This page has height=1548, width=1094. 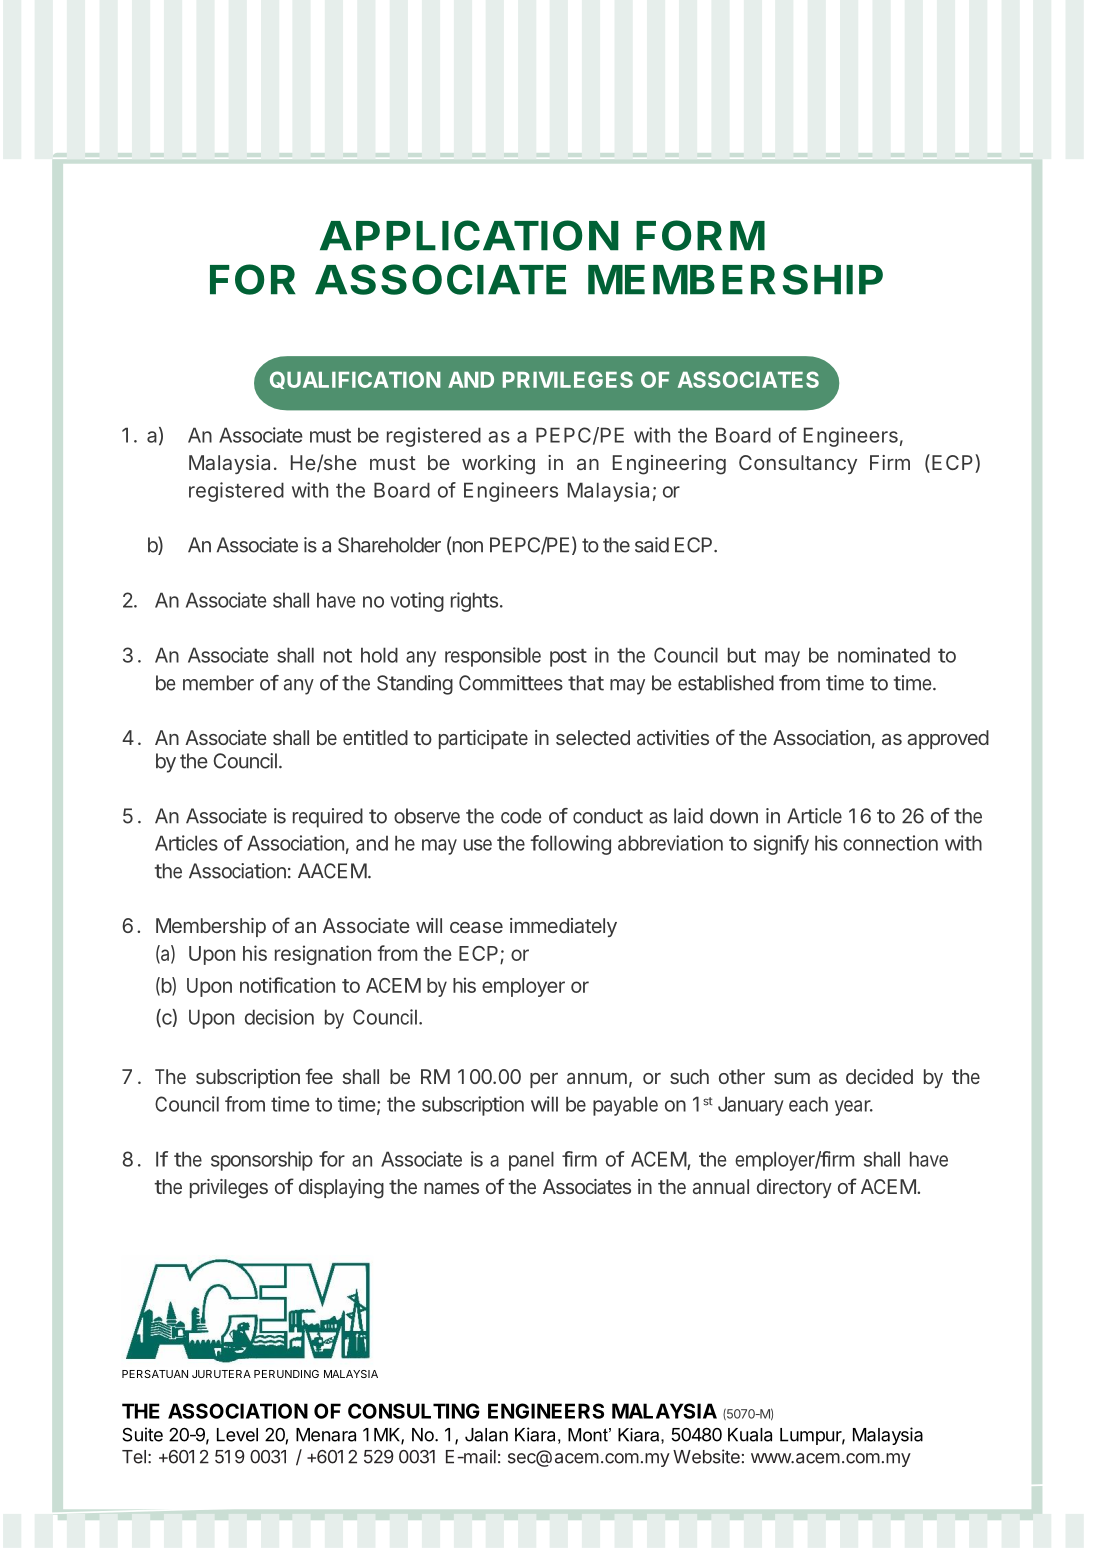 I want to click on QUALIFICATION, so click(x=355, y=380).
